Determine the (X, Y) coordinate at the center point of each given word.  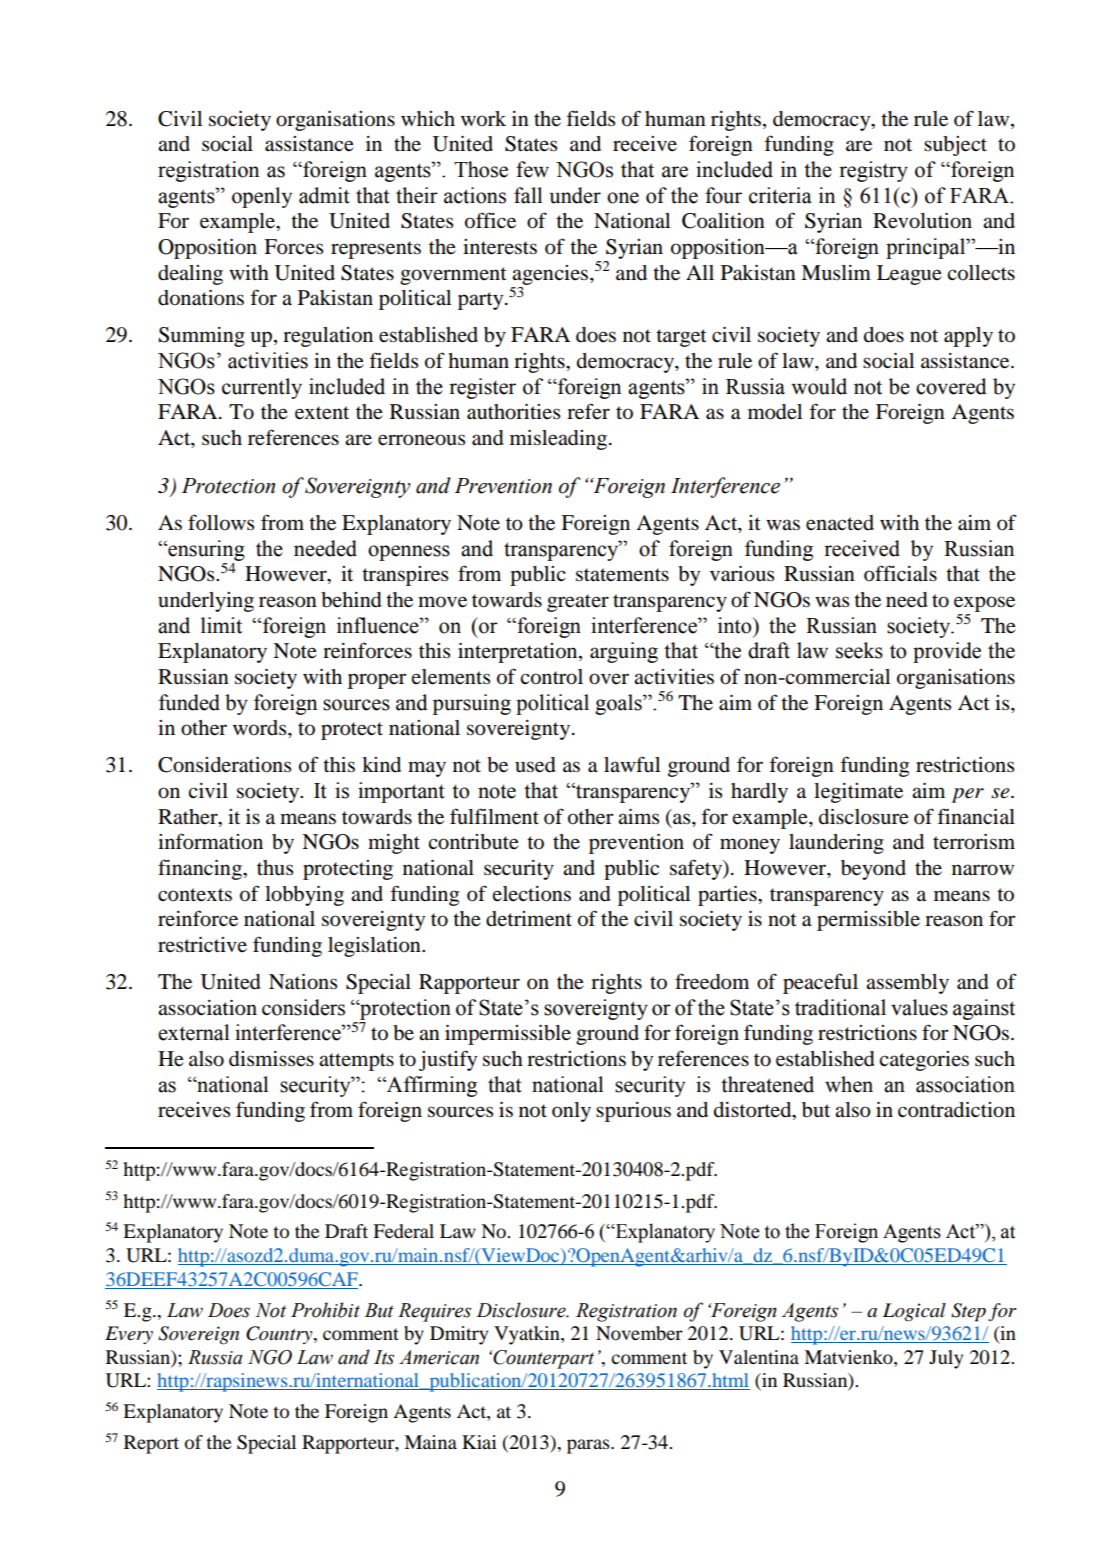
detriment (529, 919)
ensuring (205, 550)
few (532, 169)
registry (873, 171)
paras (589, 1446)
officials (900, 573)
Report (151, 1444)
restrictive (202, 945)
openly (262, 197)
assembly (907, 984)
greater (578, 603)
